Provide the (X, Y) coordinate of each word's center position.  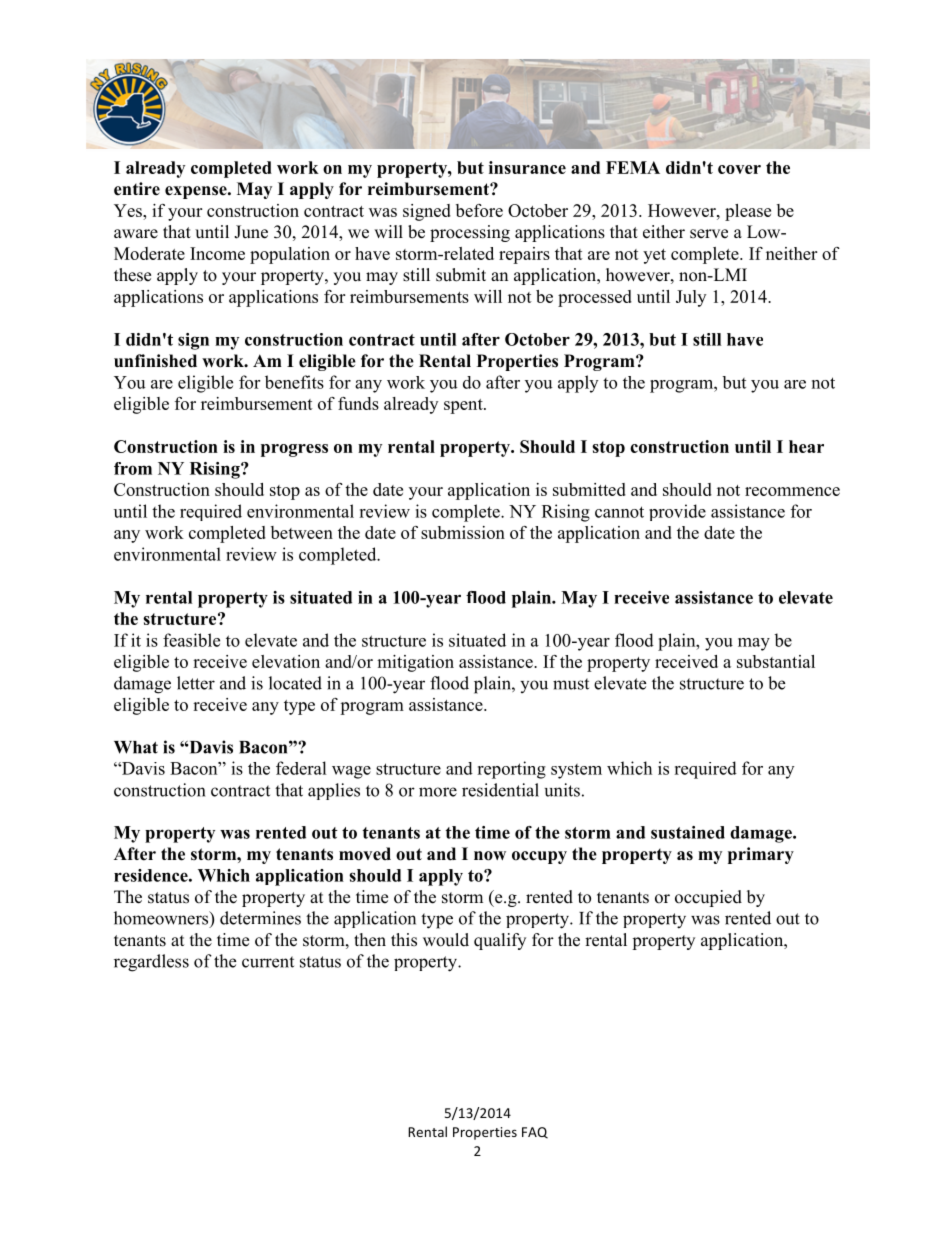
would (446, 940)
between (302, 532)
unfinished (155, 361)
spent (464, 406)
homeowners (162, 919)
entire (137, 189)
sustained (688, 832)
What (136, 747)
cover (739, 169)
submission (463, 532)
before (479, 210)
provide (677, 512)
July (691, 298)
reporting (511, 770)
